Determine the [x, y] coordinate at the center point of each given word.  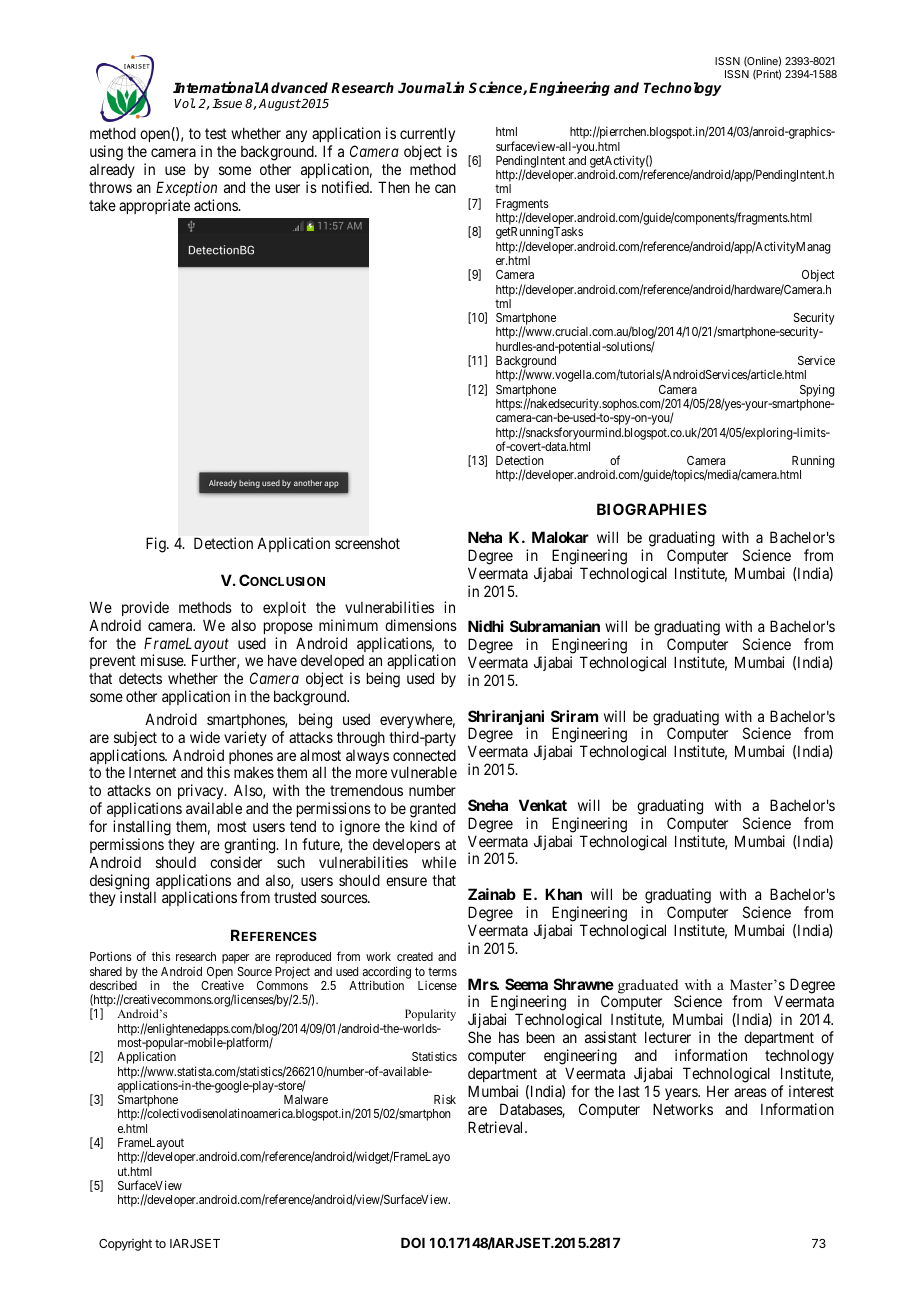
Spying [817, 390]
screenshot [367, 543]
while [439, 862]
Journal [425, 87]
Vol [184, 103]
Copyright [125, 1245]
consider [236, 862]
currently [427, 134]
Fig [157, 545]
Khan [563, 894]
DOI [413, 1242]
